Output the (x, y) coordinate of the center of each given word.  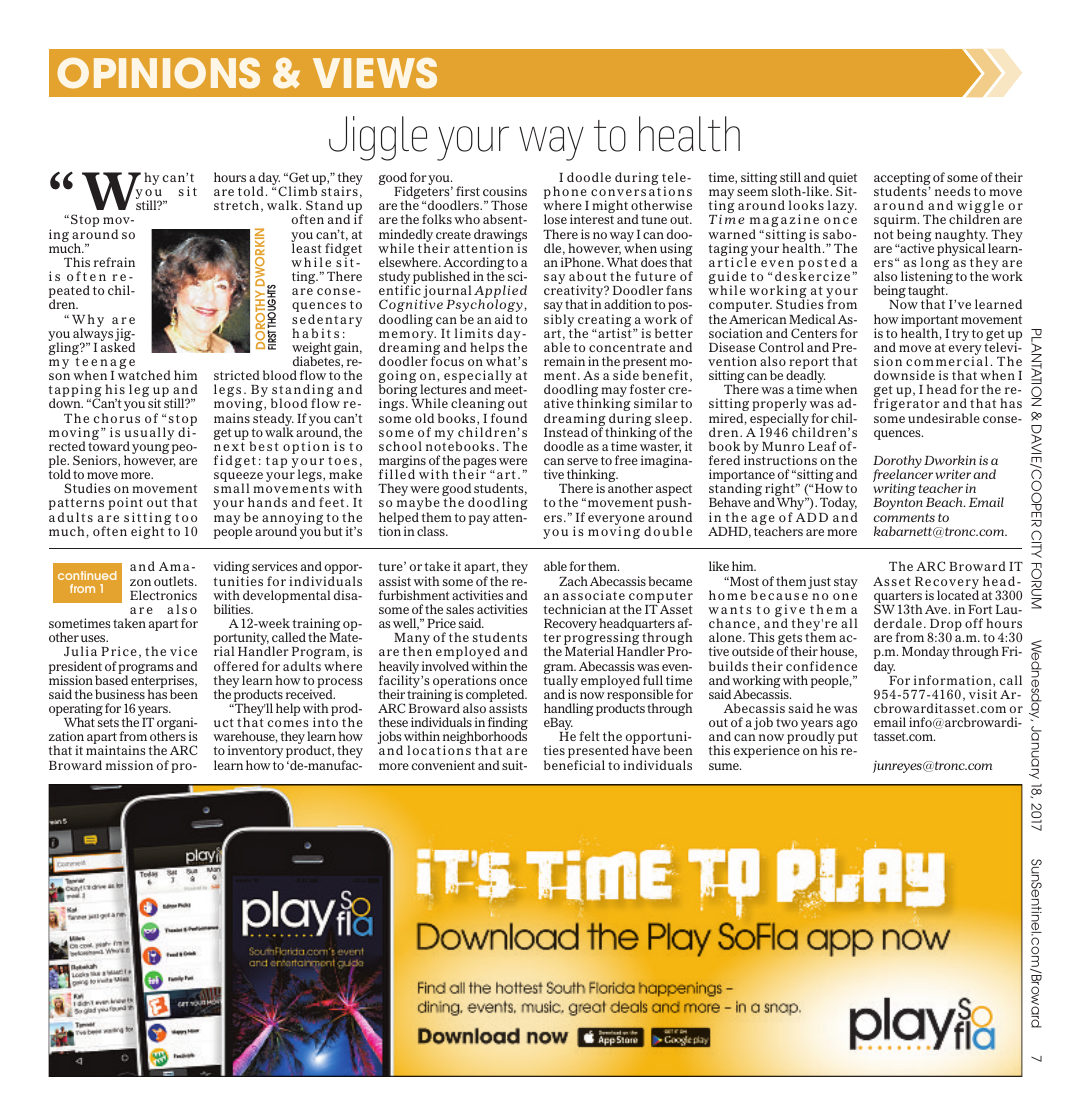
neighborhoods (485, 739)
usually (149, 435)
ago (846, 726)
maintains (116, 750)
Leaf (822, 446)
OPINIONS (158, 73)
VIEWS (375, 73)
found (509, 418)
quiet (842, 180)
